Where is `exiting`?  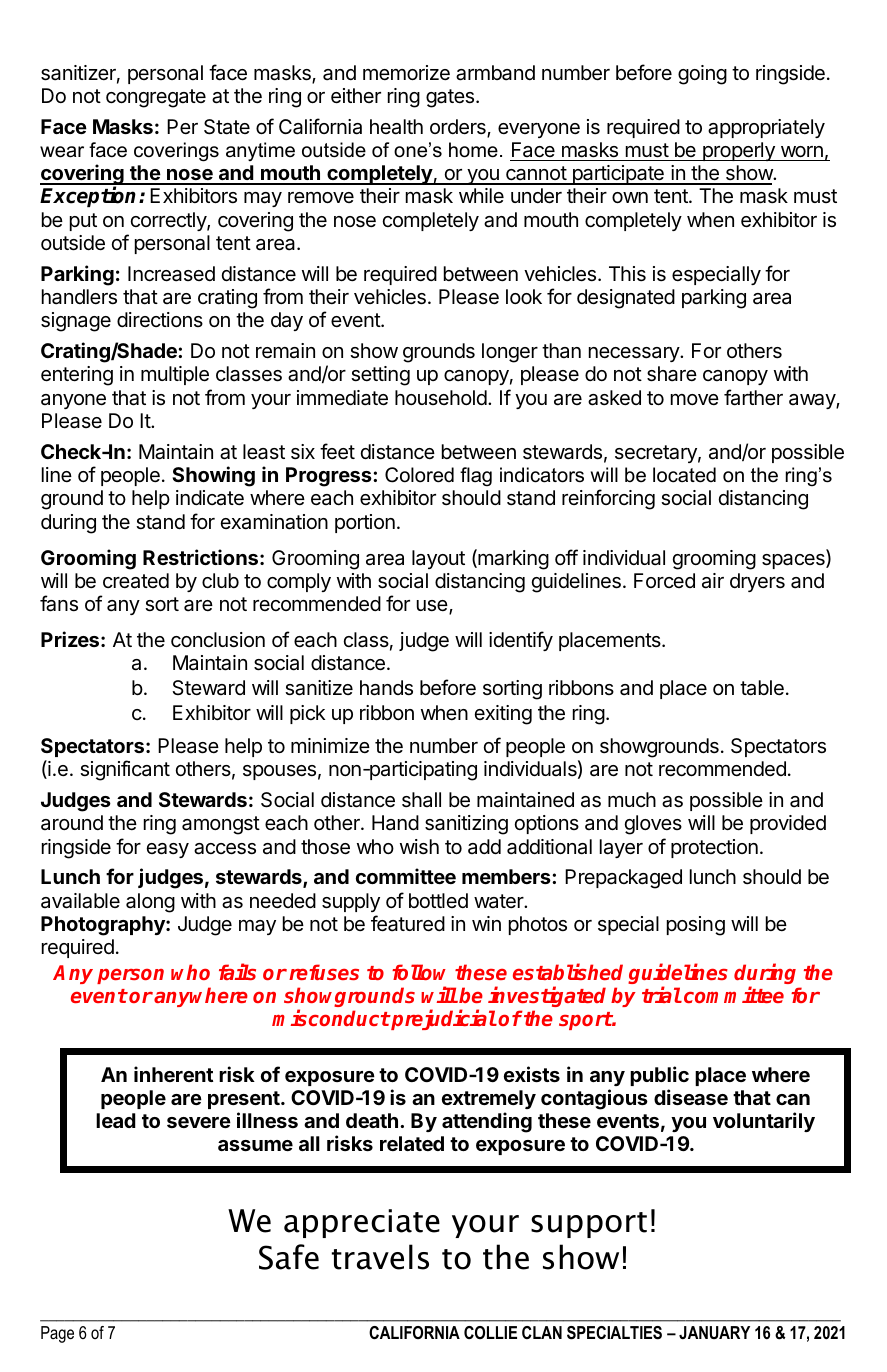 exiting is located at coordinates (503, 715).
